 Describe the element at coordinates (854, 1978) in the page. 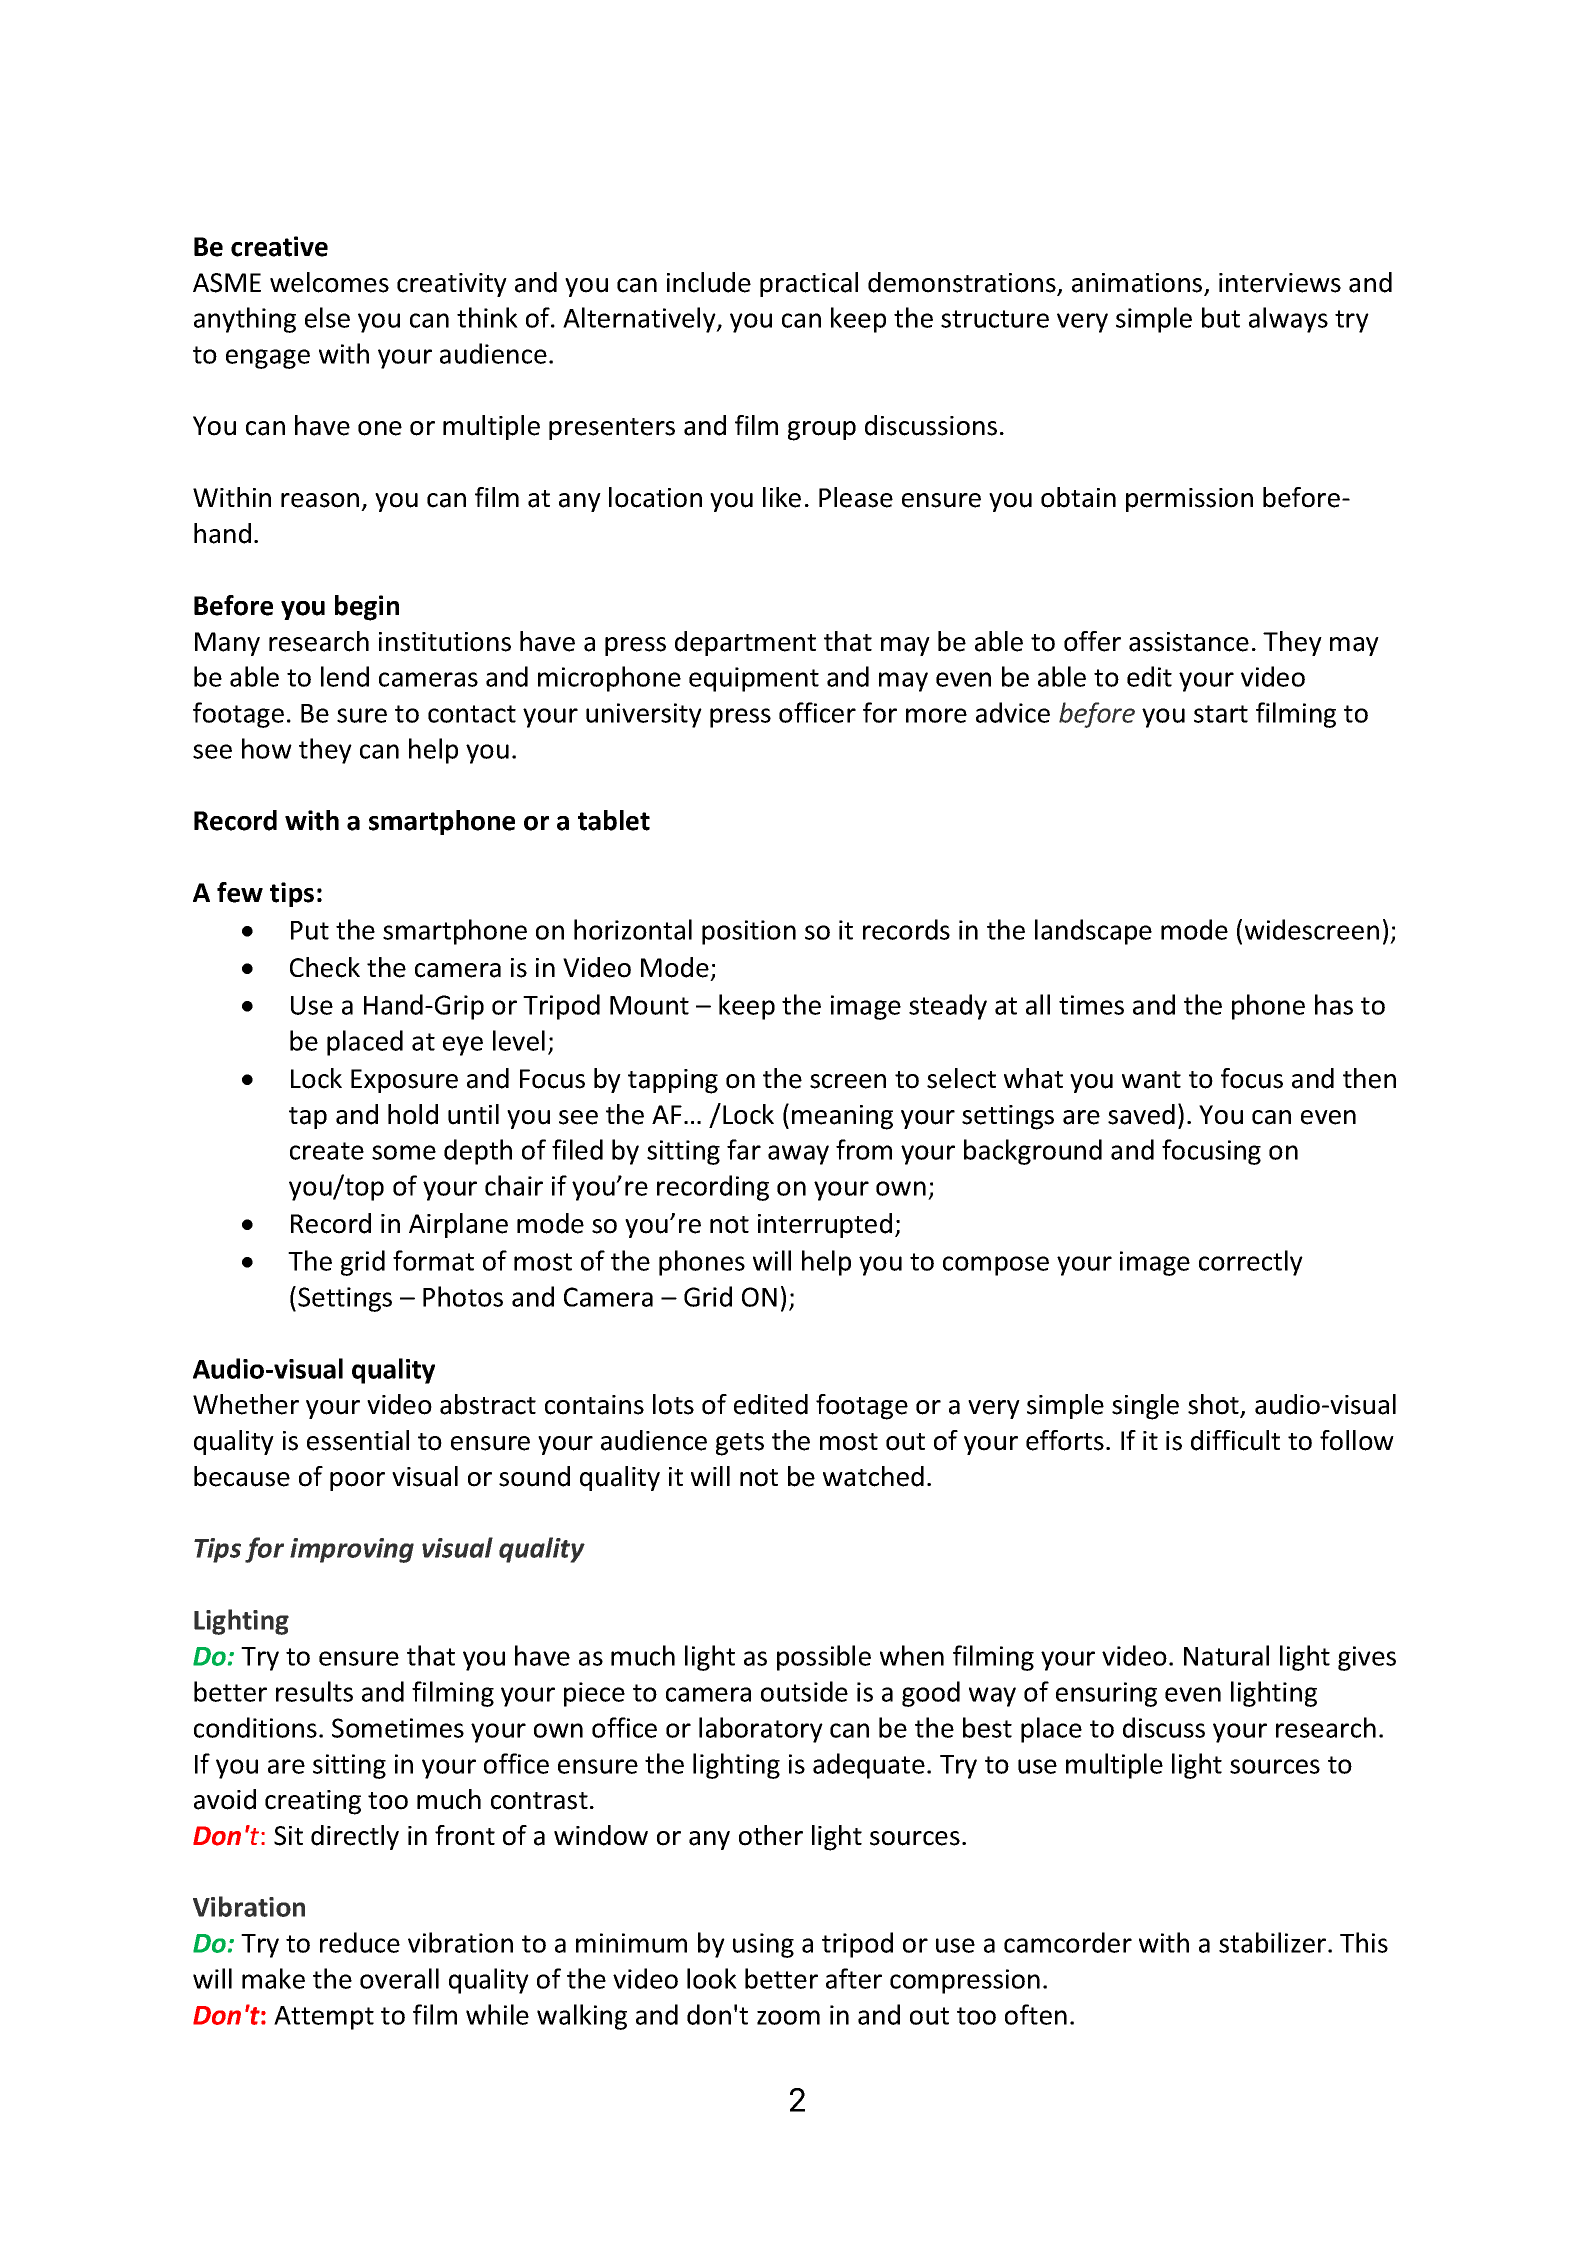

I see `after` at that location.
